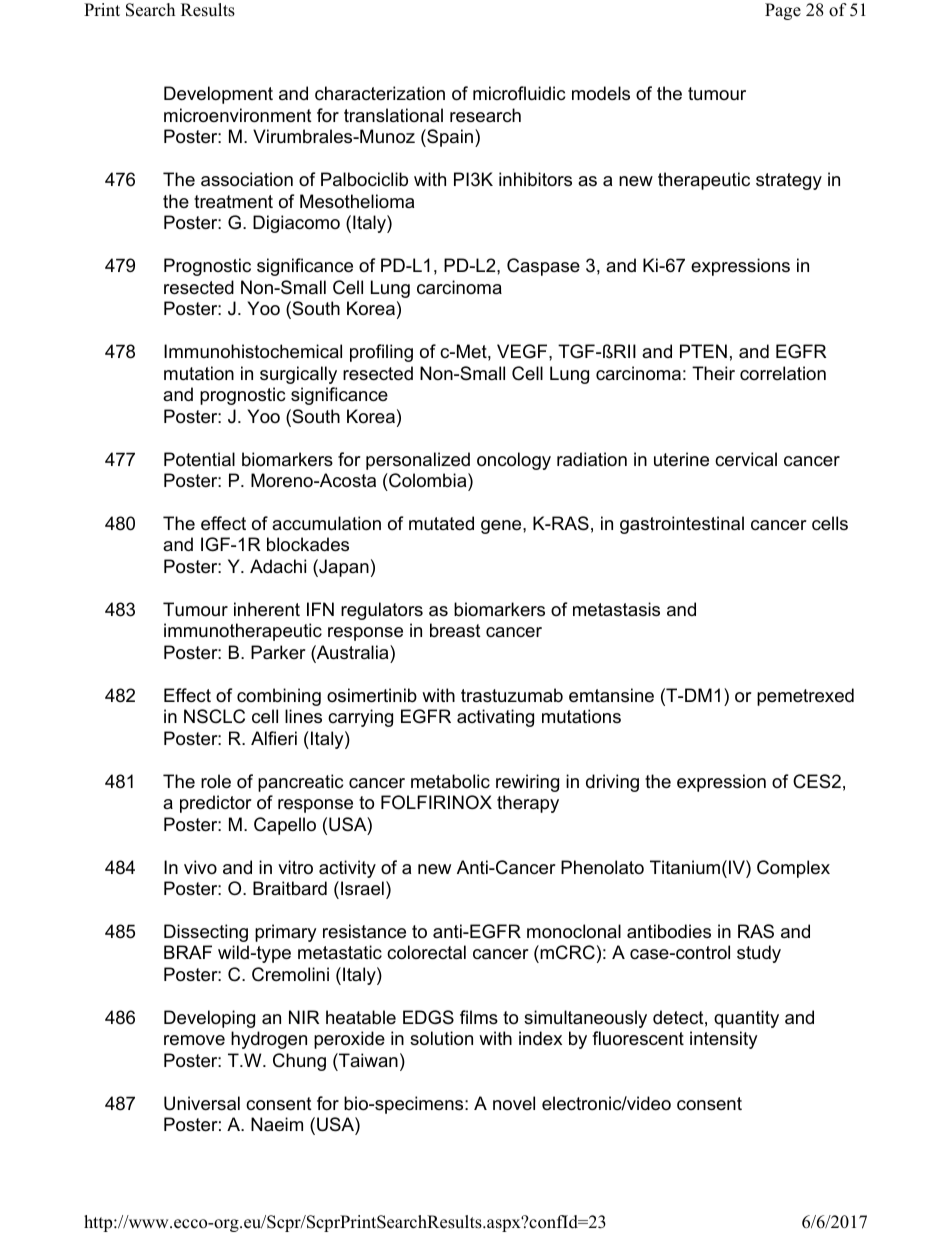  Describe the element at coordinates (682, 525) in the screenshot. I see `gastrointestinal` at that location.
